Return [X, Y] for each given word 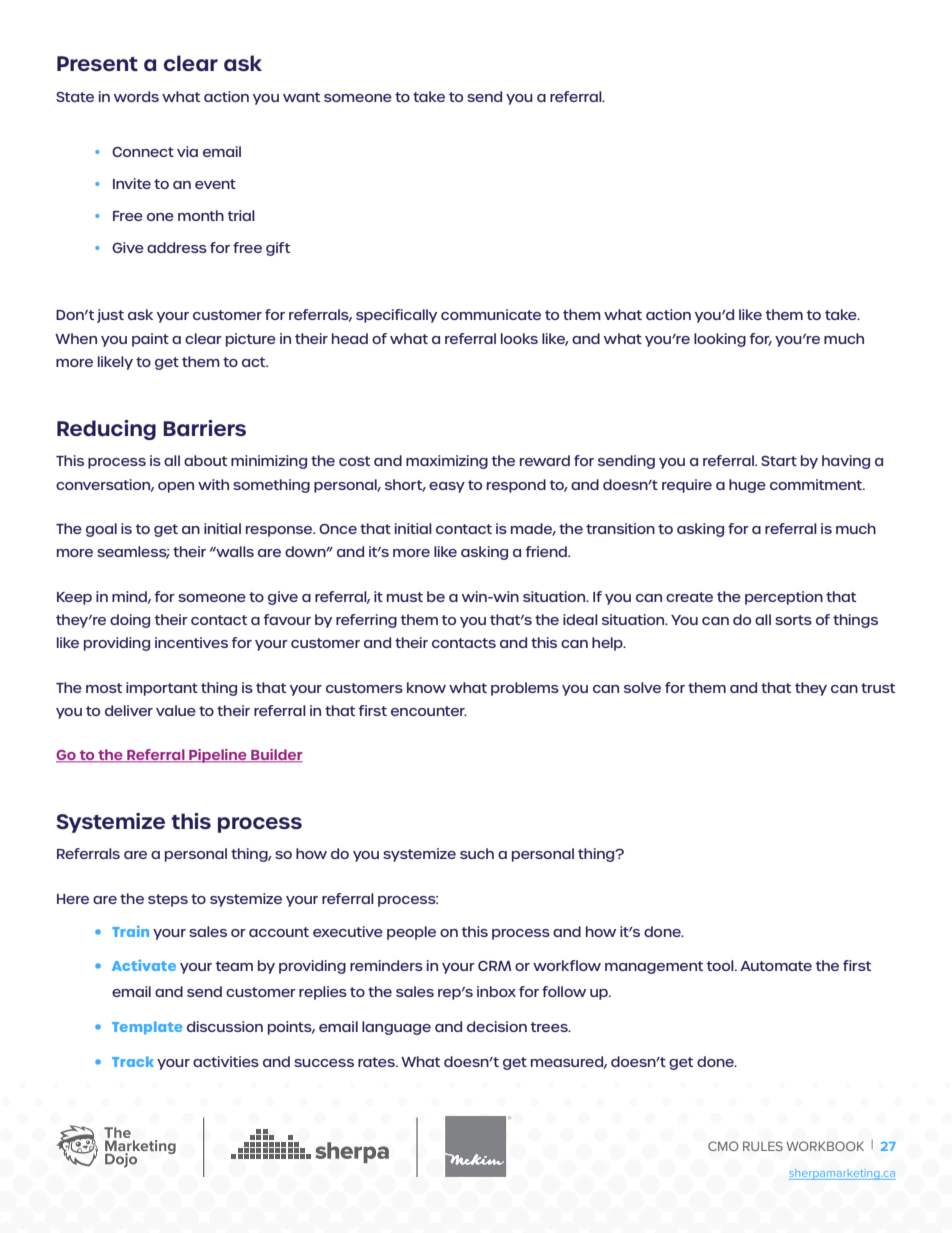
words [136, 96]
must [405, 597]
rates [377, 1062]
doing [130, 621]
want [301, 97]
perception [784, 598]
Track [133, 1061]
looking [720, 340]
